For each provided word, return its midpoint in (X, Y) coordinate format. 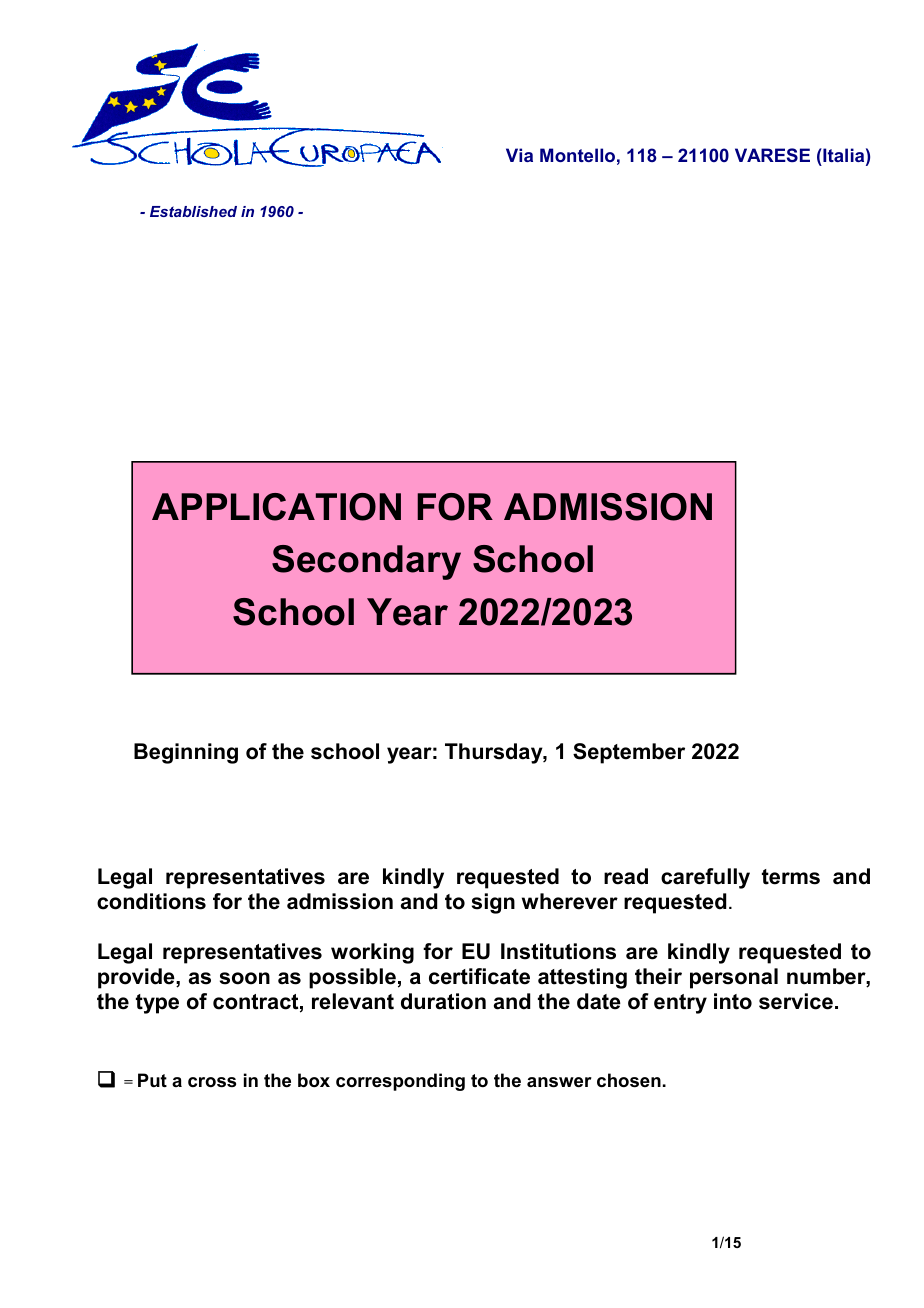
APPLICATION (276, 507)
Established (193, 211)
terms (791, 877)
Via (519, 155)
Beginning (186, 753)
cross (212, 1082)
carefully (705, 878)
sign (493, 903)
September (629, 753)
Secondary (366, 562)
